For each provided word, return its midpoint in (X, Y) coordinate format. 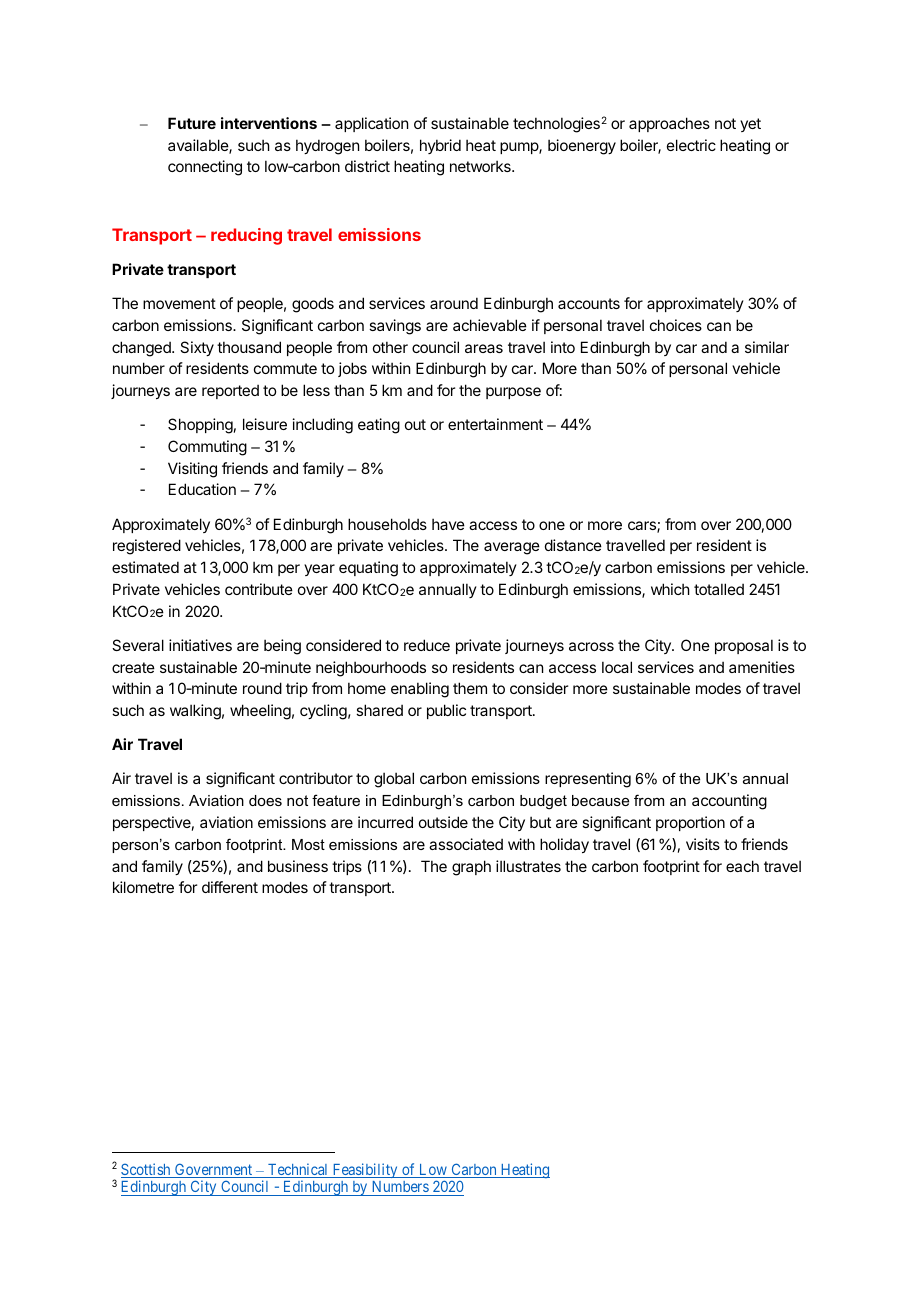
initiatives (200, 645)
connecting (205, 168)
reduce (427, 645)
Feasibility (365, 1170)
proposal (744, 646)
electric (691, 145)
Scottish (147, 1170)
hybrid (440, 146)
